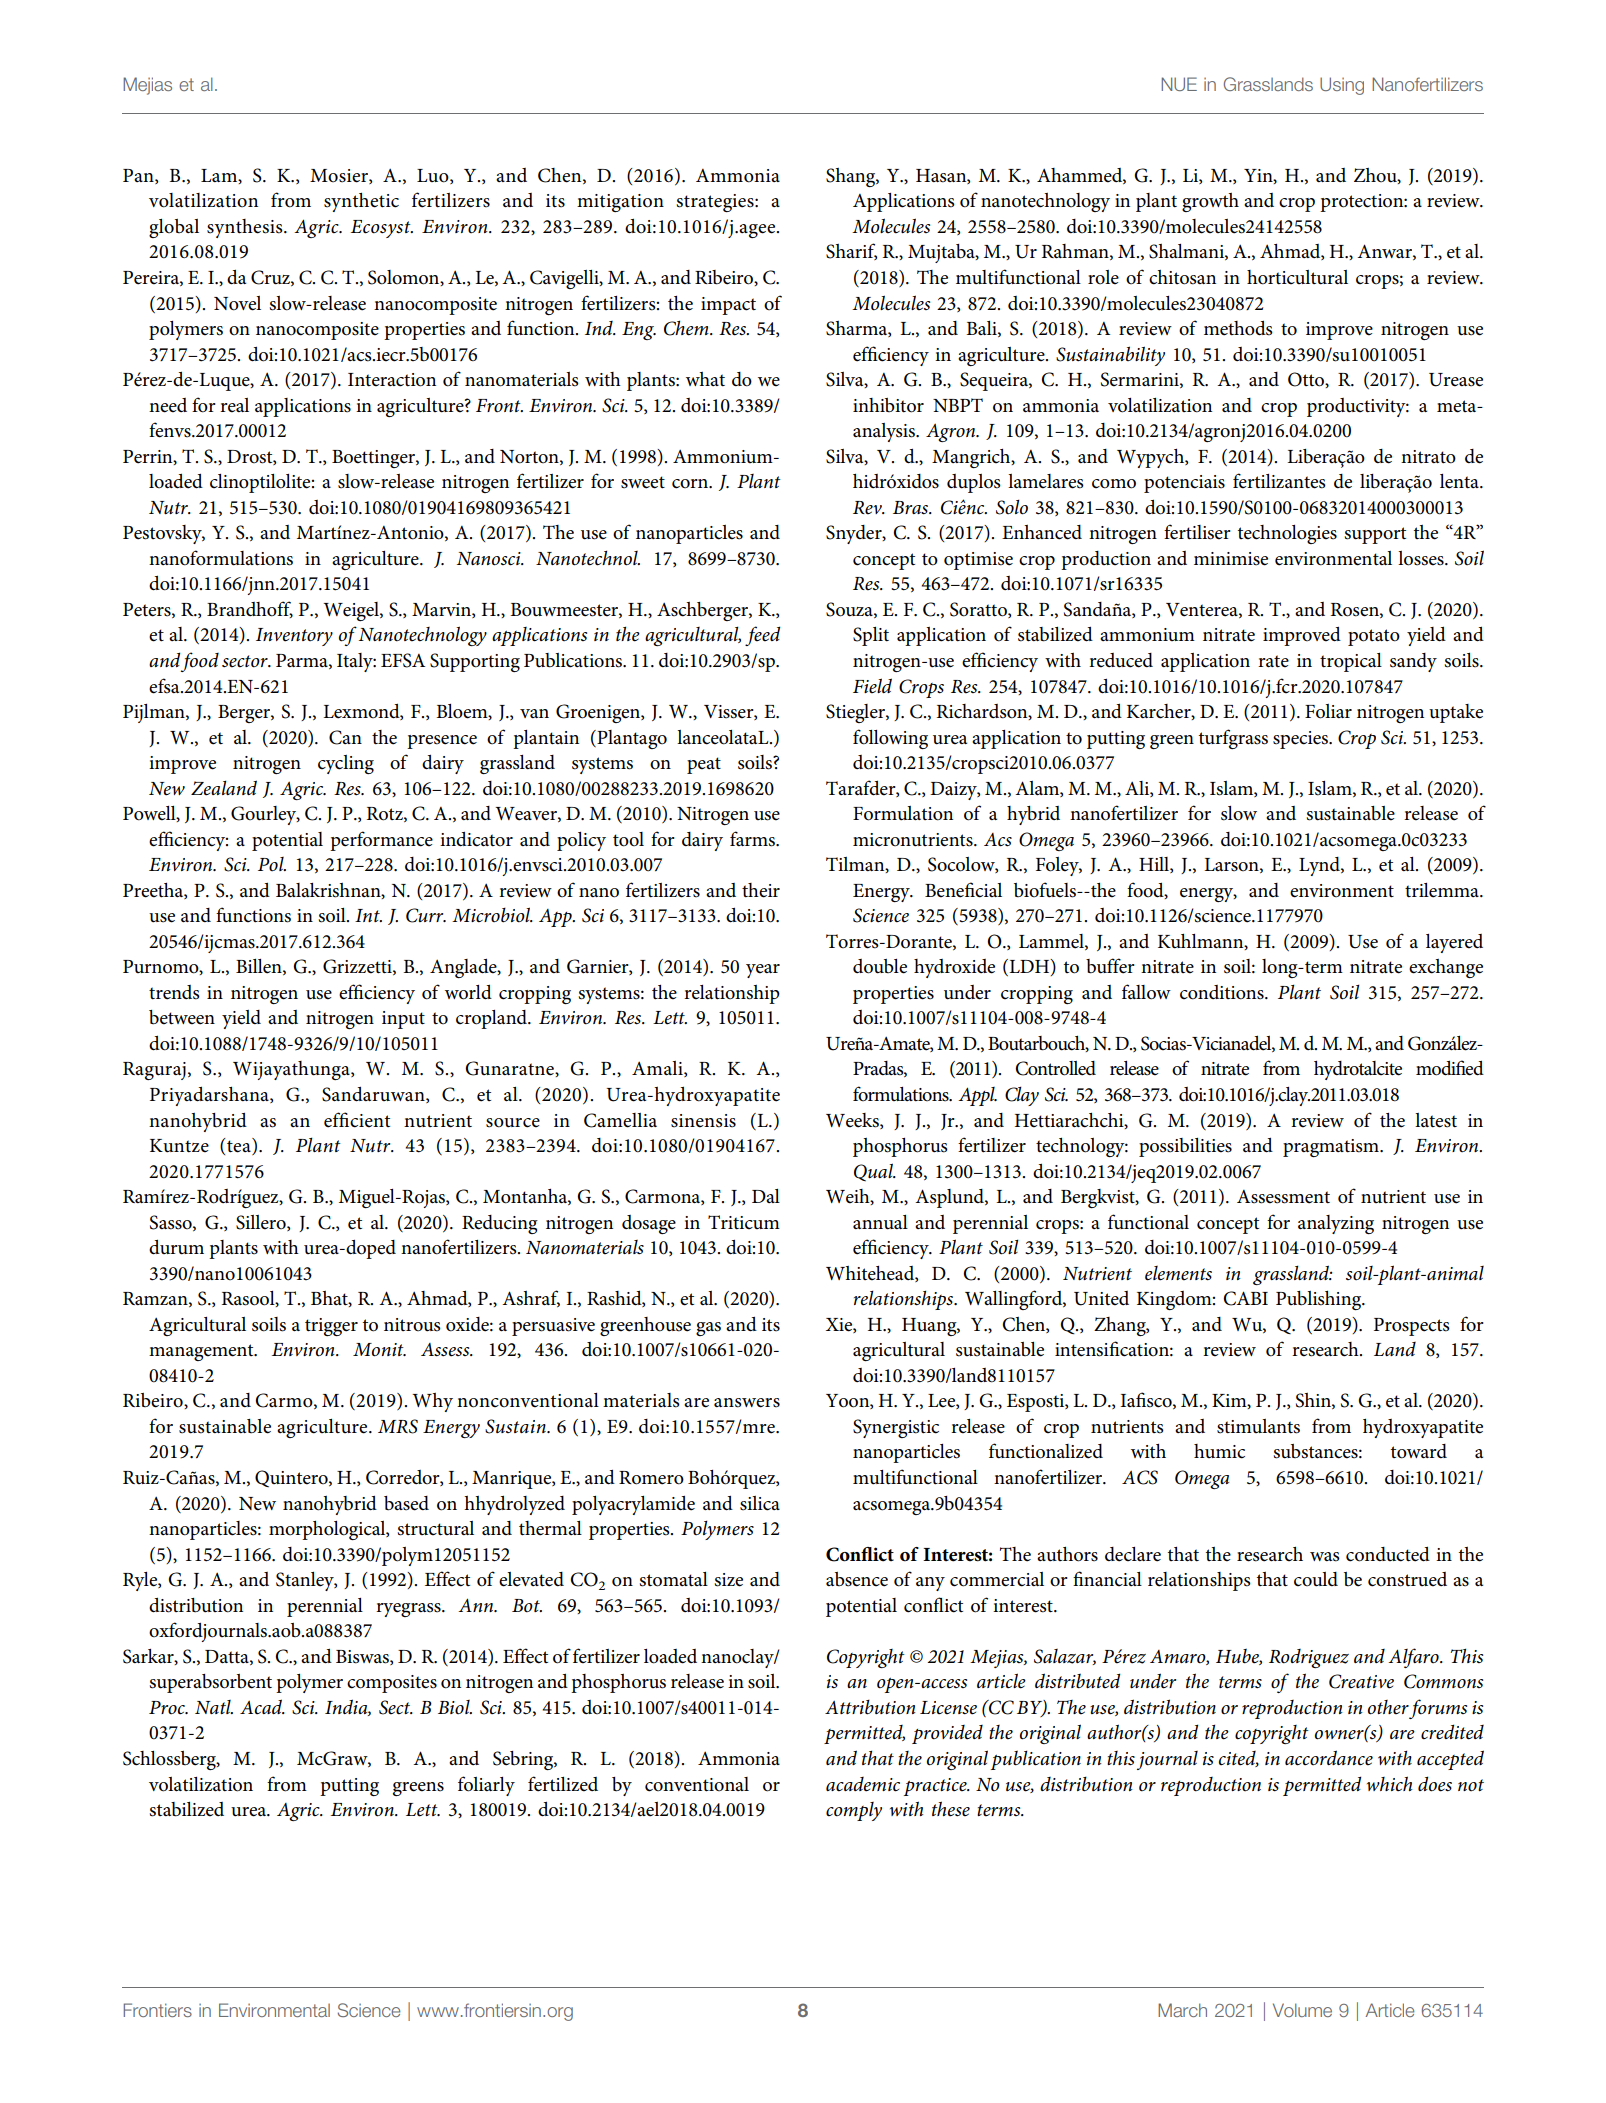 The image size is (1606, 2103). I want to click on following, so click(890, 739).
